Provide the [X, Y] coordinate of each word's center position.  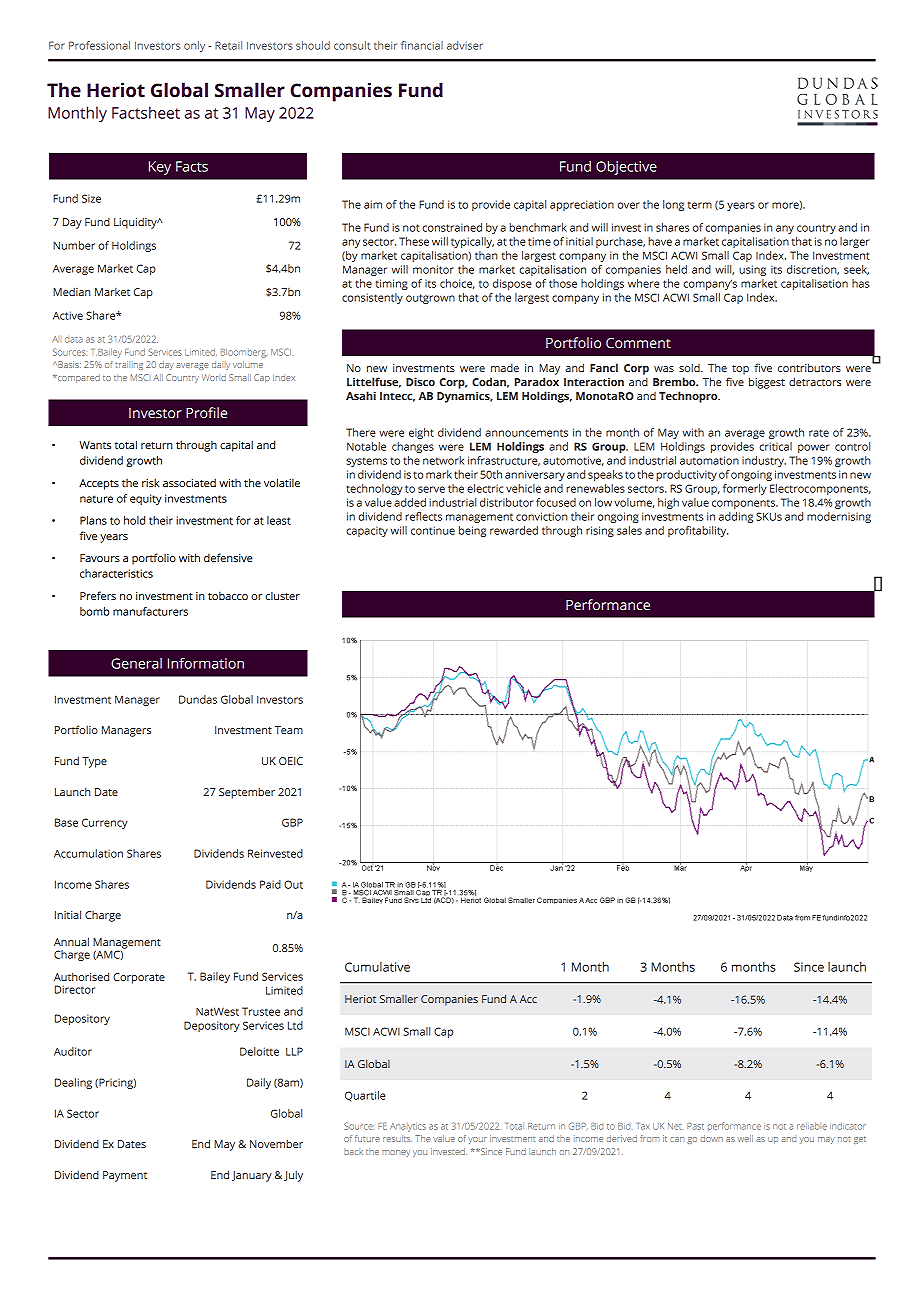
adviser [465, 45]
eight [421, 433]
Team [289, 730]
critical [775, 446]
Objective [626, 168]
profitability [698, 531]
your [477, 1140]
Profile [206, 413]
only [194, 46]
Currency [105, 823]
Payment [125, 1176]
